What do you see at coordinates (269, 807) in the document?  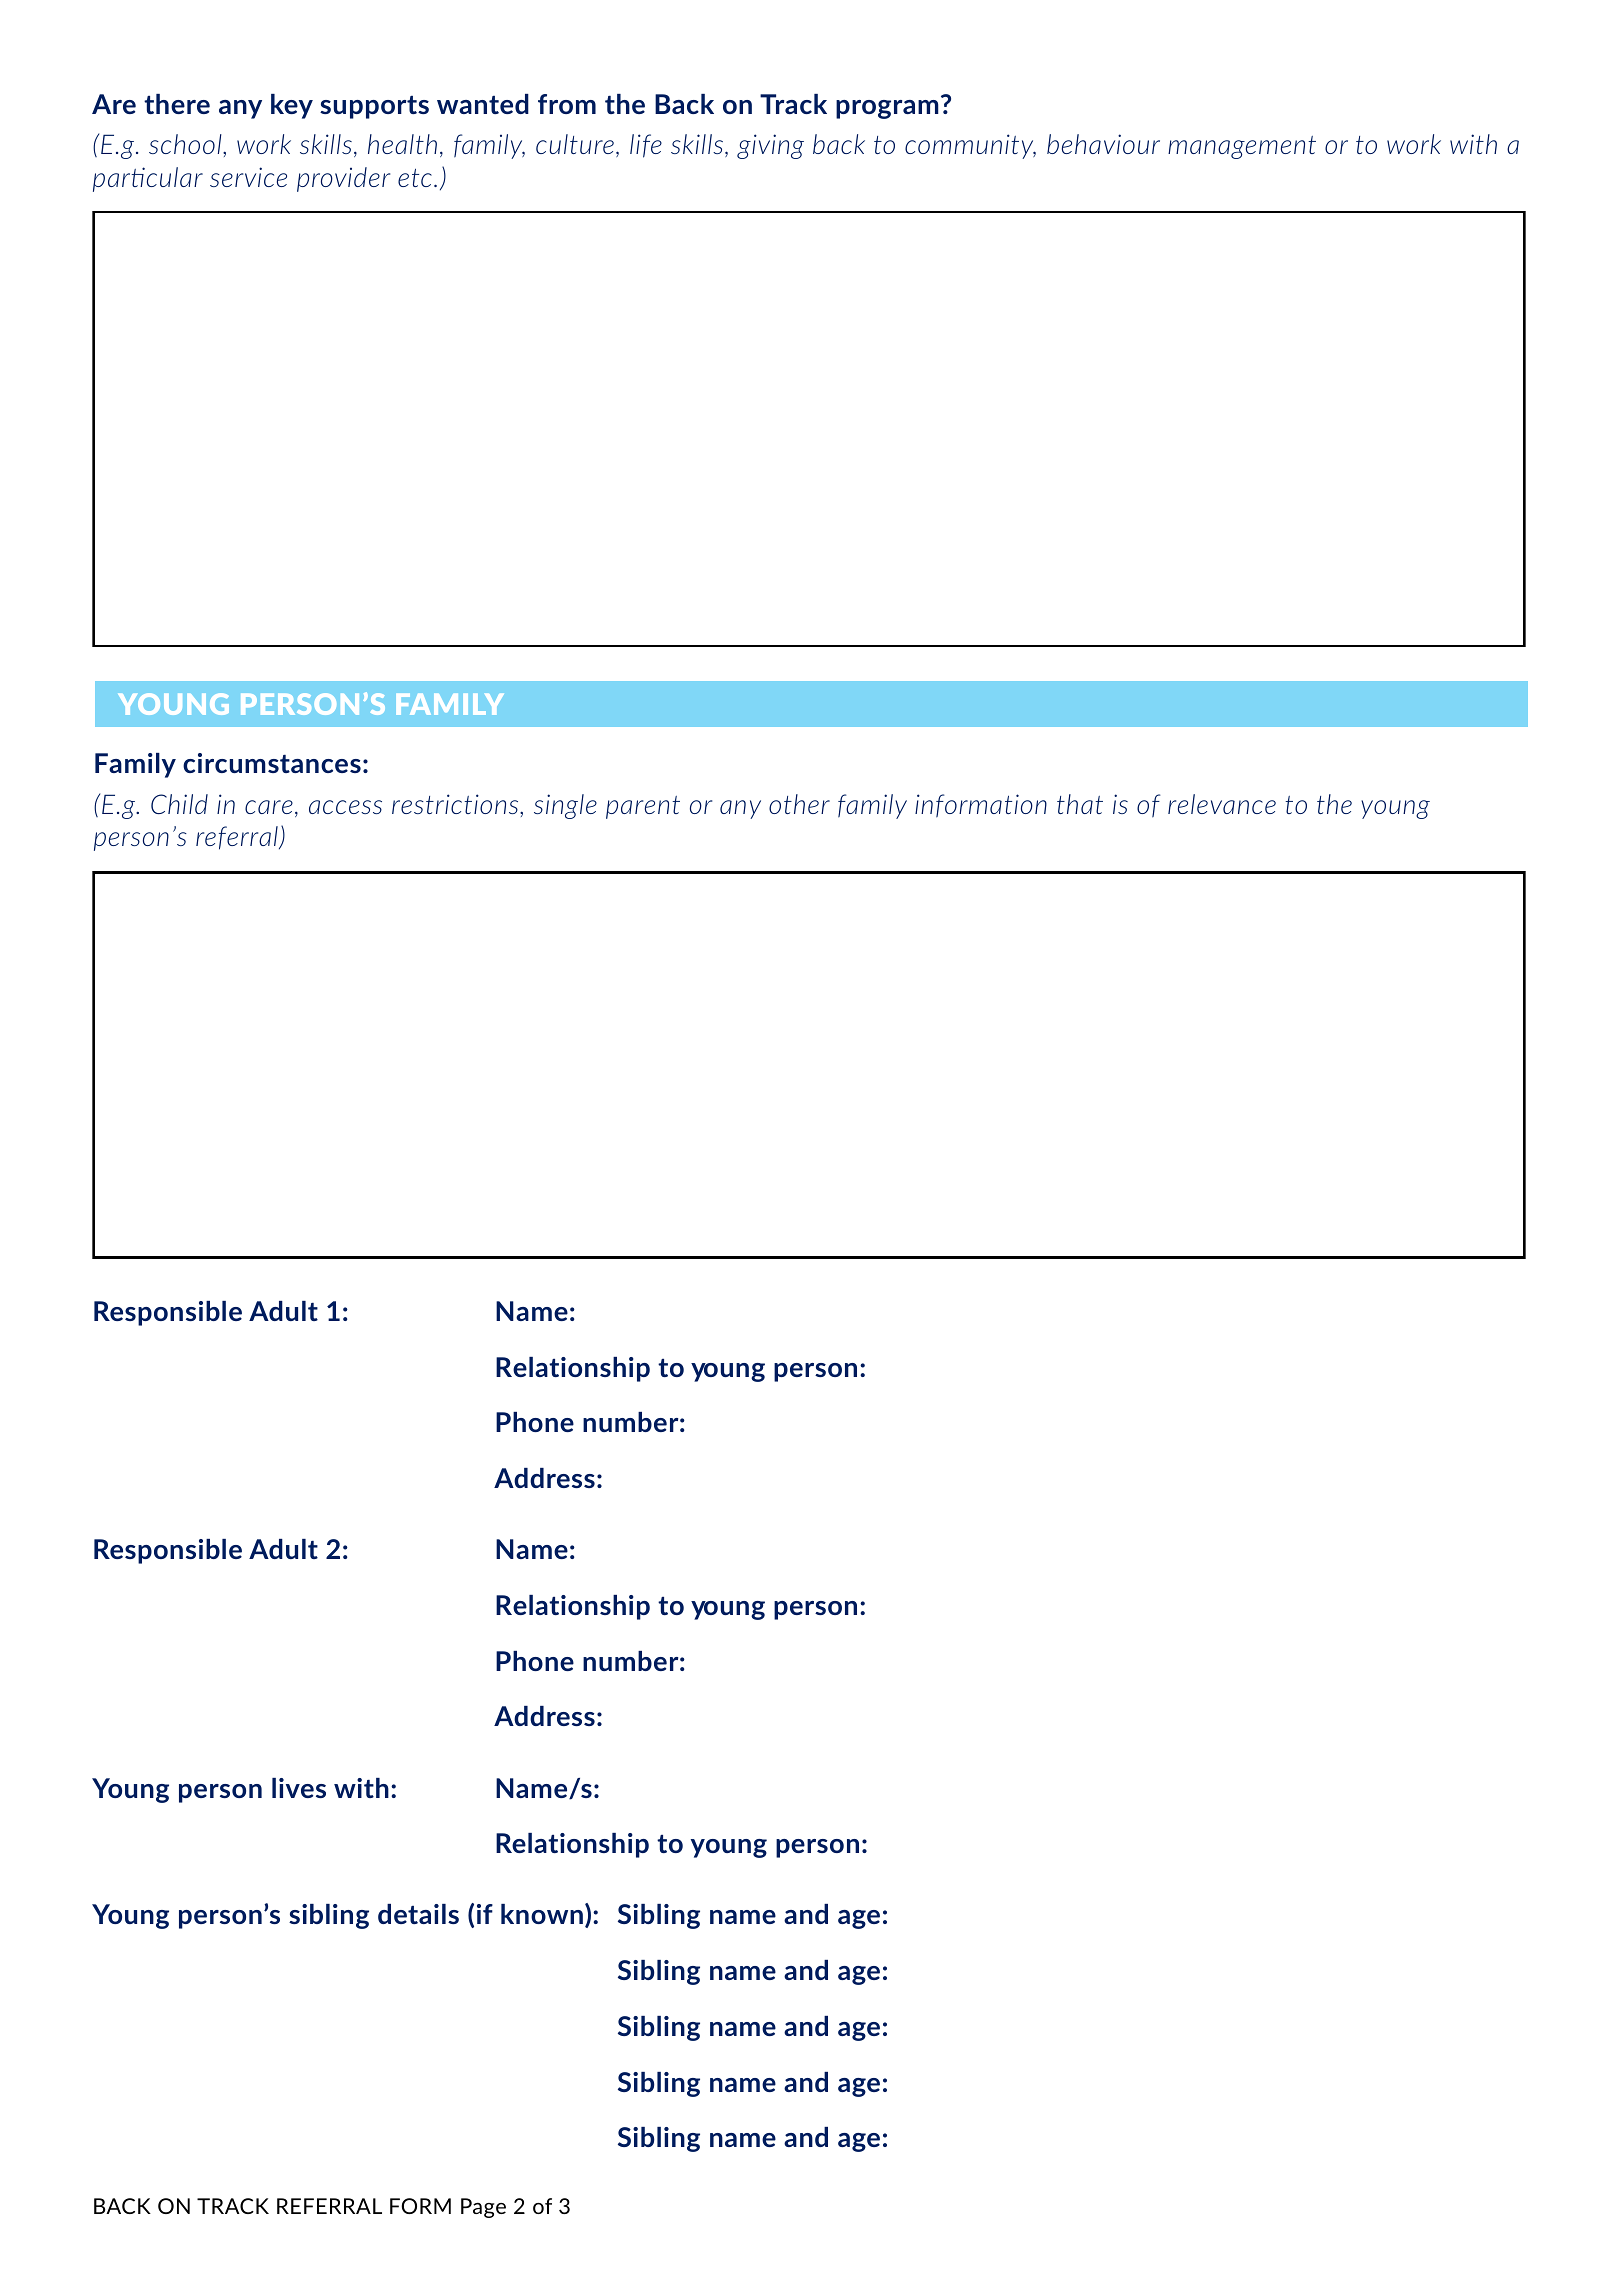 I see `care` at bounding box center [269, 807].
